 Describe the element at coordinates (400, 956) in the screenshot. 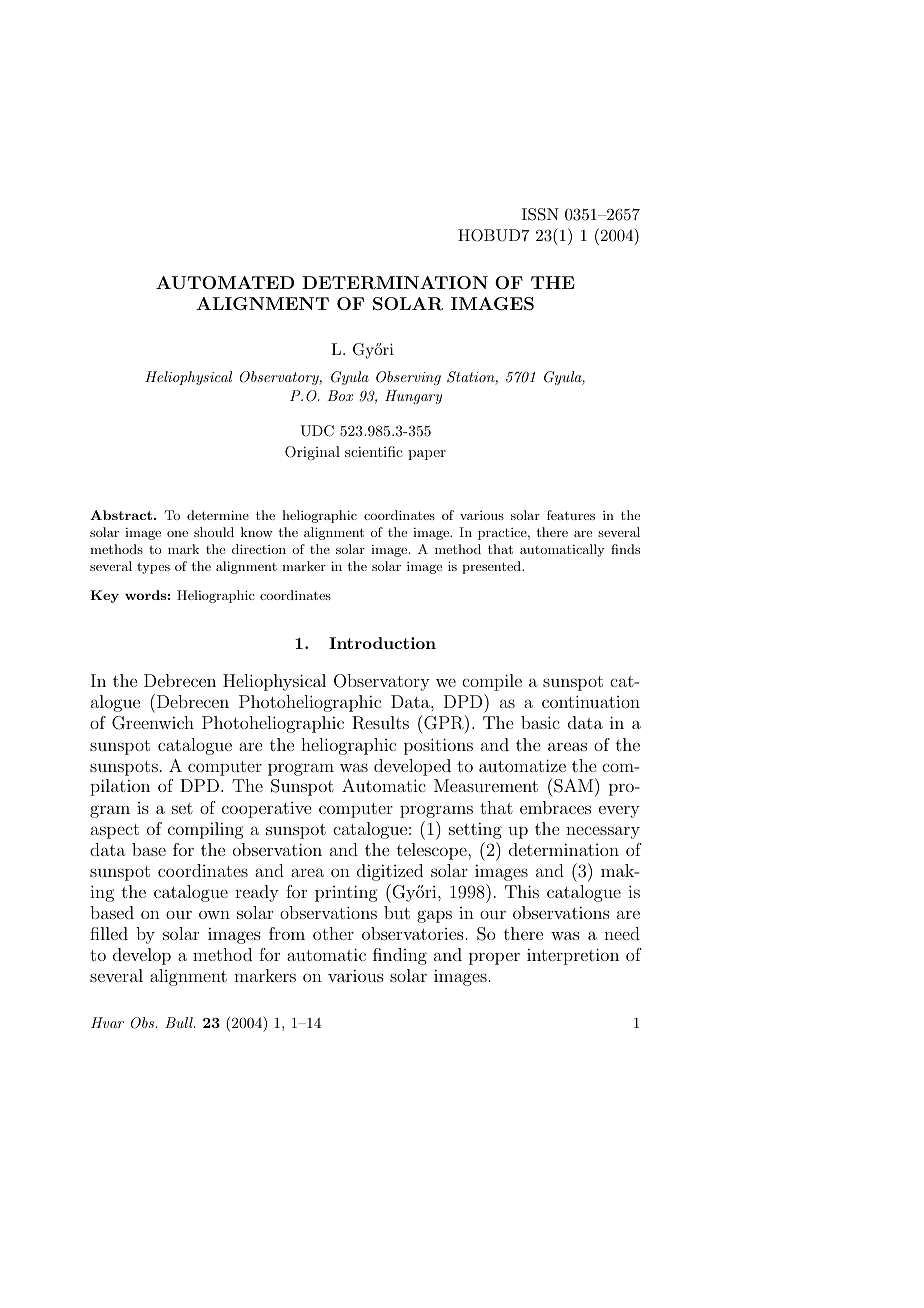

I see `finding` at that location.
